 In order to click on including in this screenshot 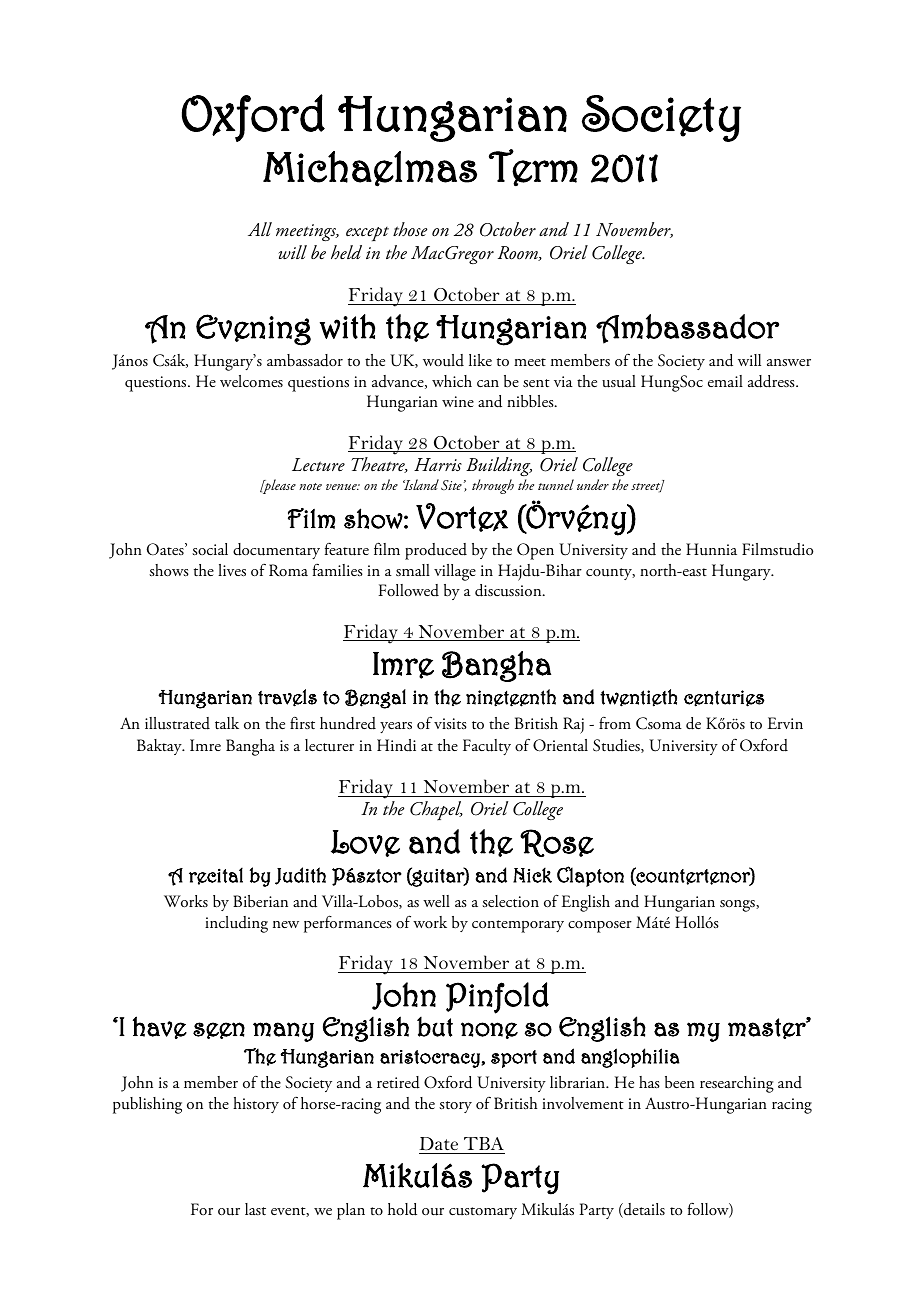, I will do `click(236, 924)`.
